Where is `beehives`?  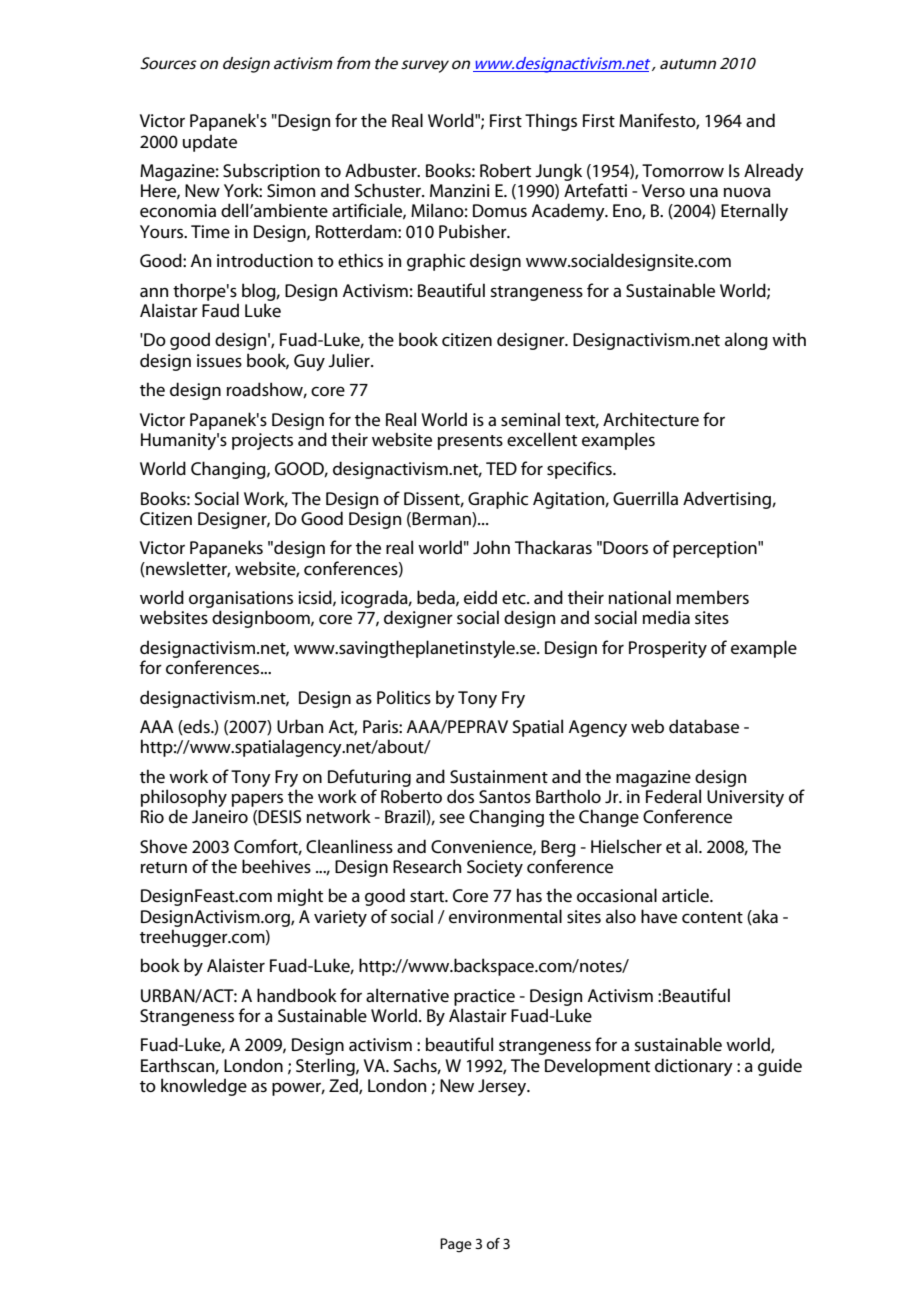
beehives is located at coordinates (276, 866).
